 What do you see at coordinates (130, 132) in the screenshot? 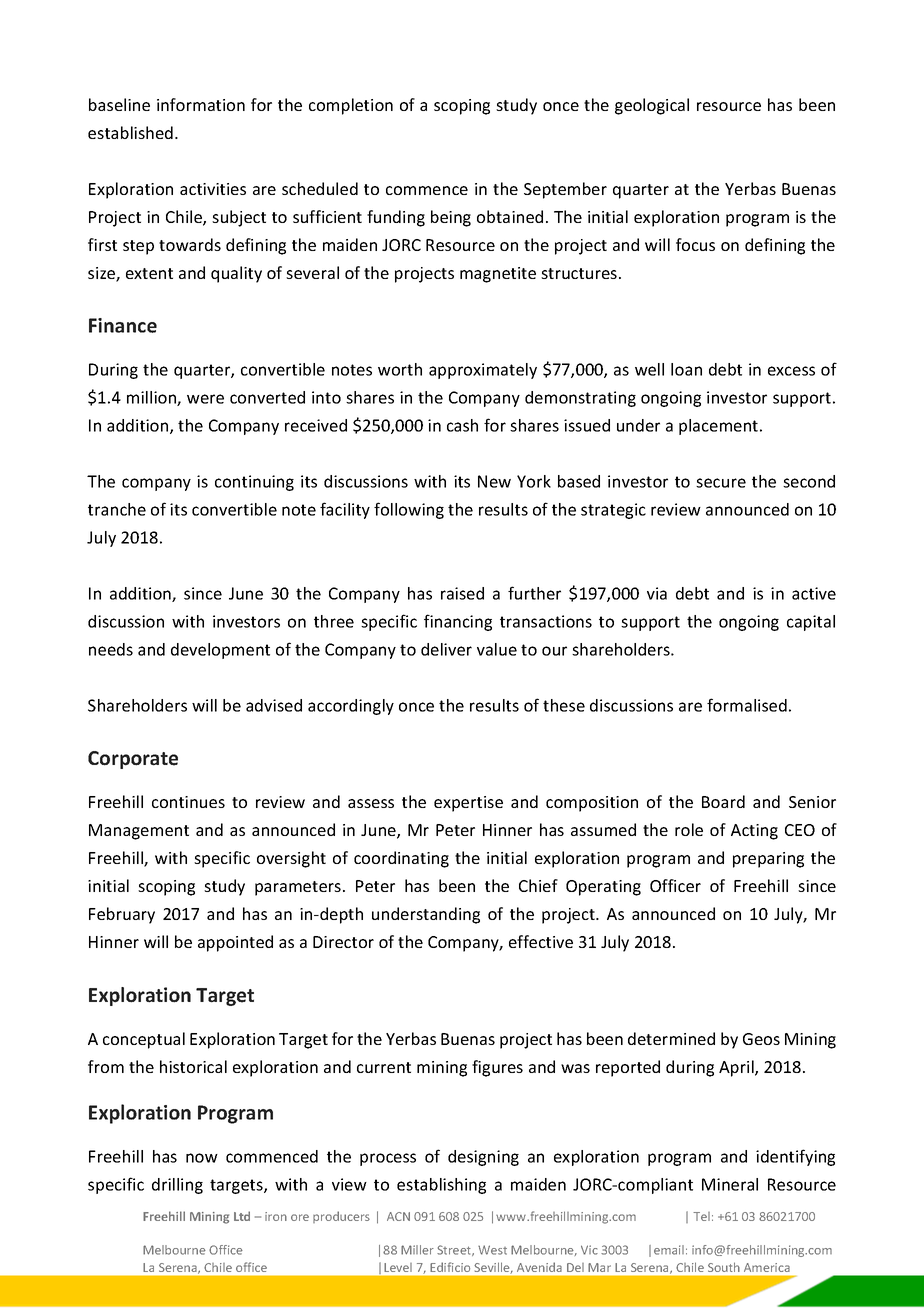
I see `established` at bounding box center [130, 132].
